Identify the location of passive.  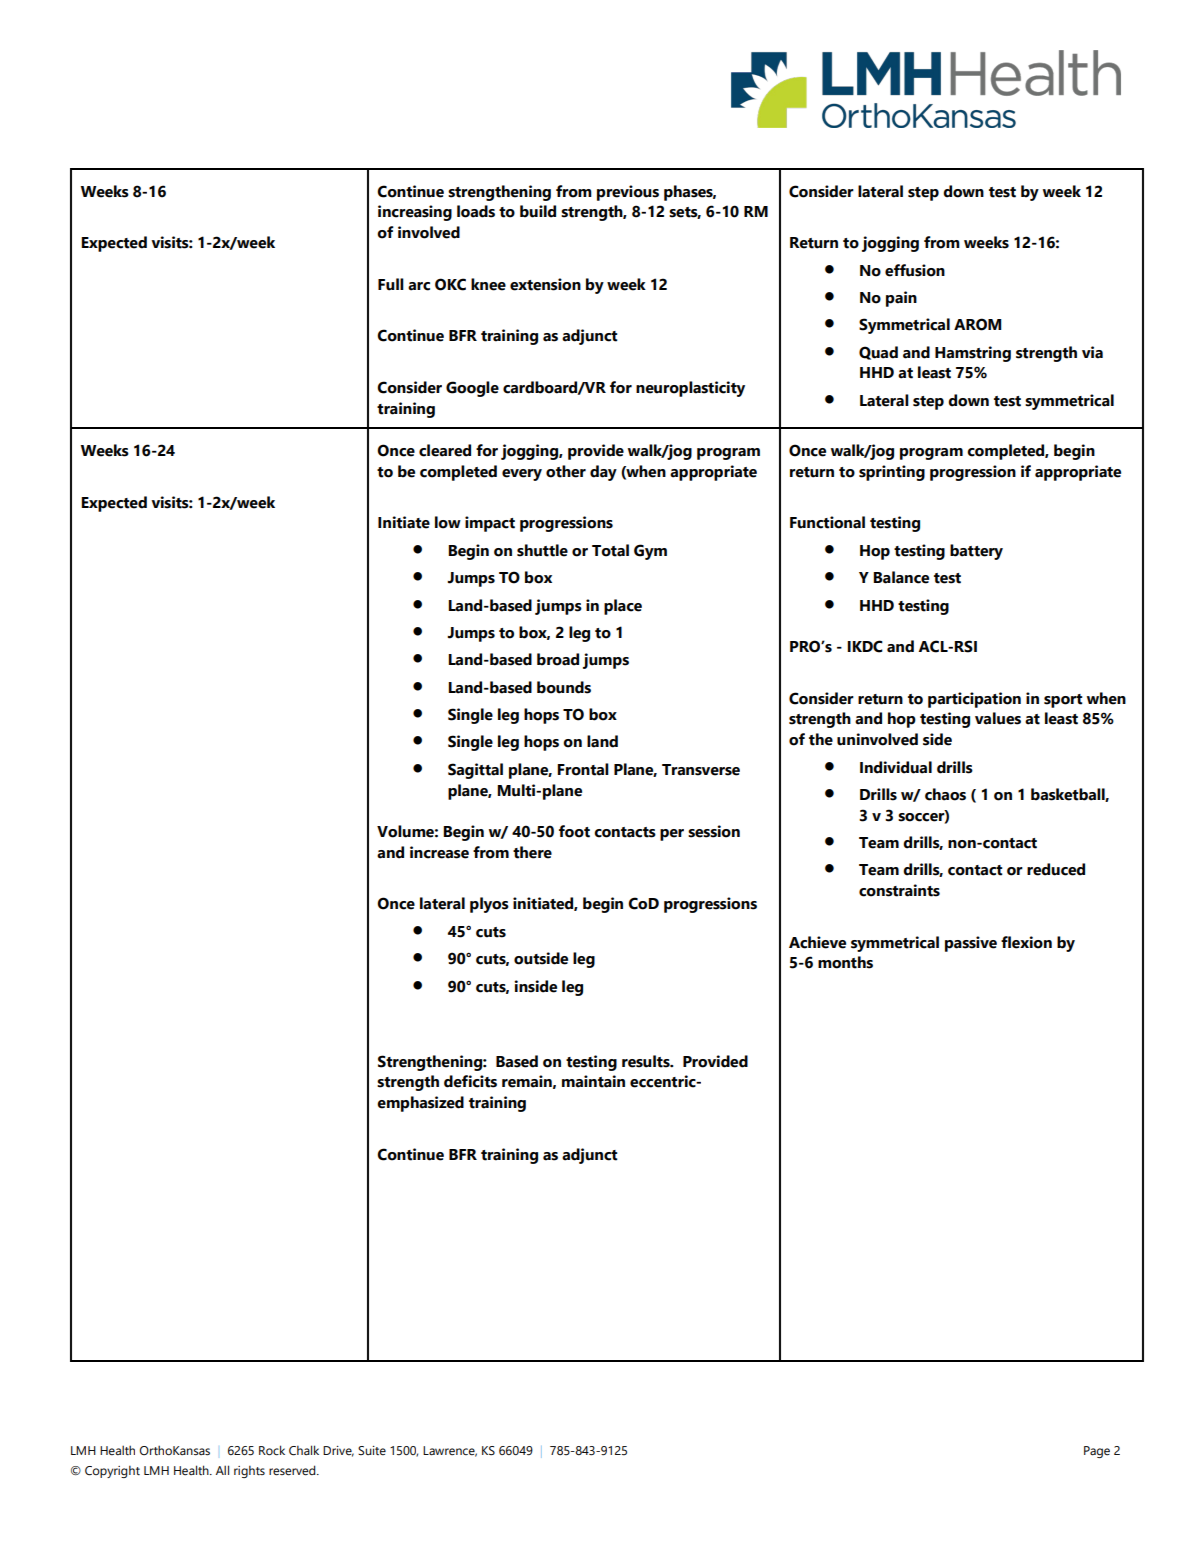
(971, 944).
